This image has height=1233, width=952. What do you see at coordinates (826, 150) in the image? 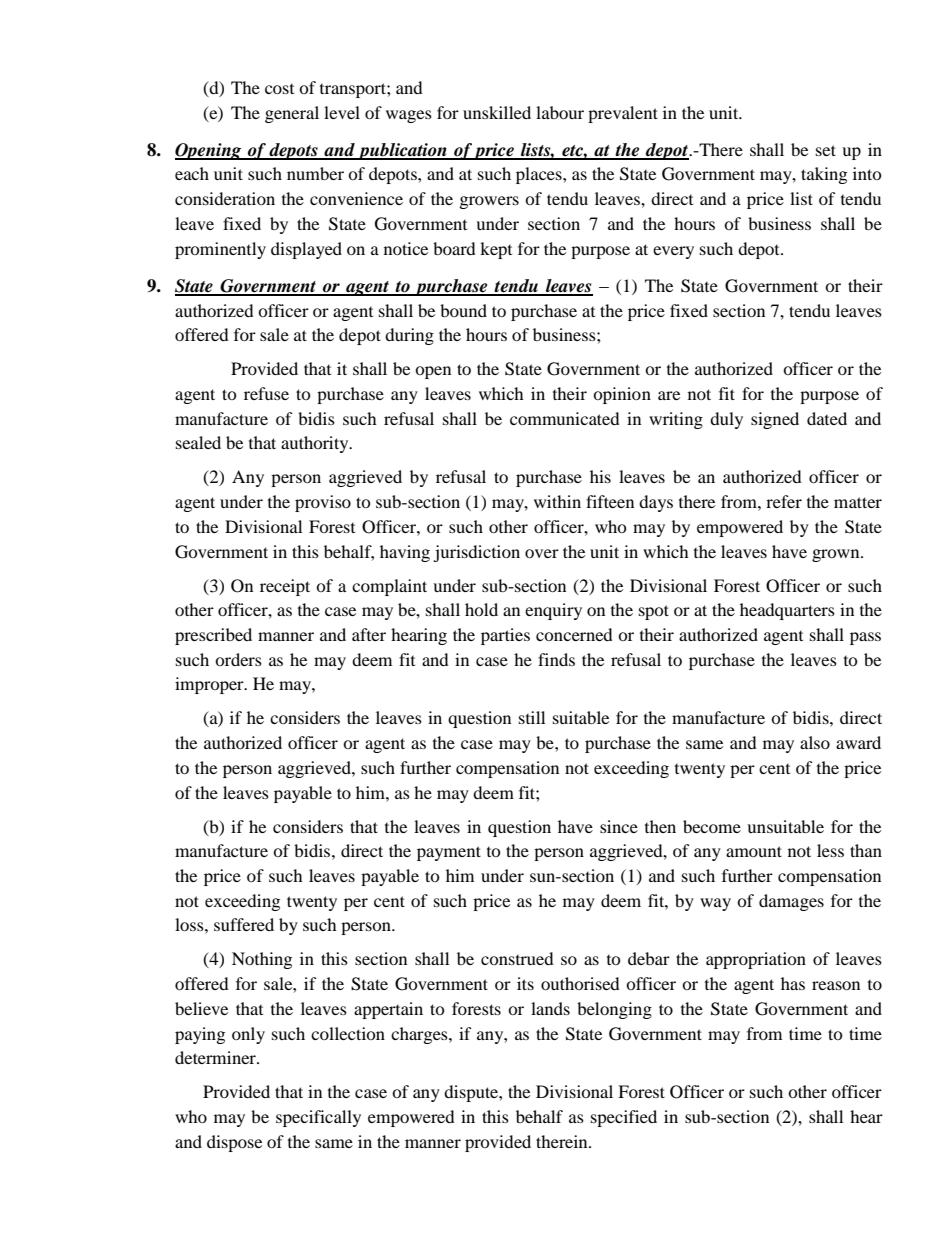
I see `set` at bounding box center [826, 150].
